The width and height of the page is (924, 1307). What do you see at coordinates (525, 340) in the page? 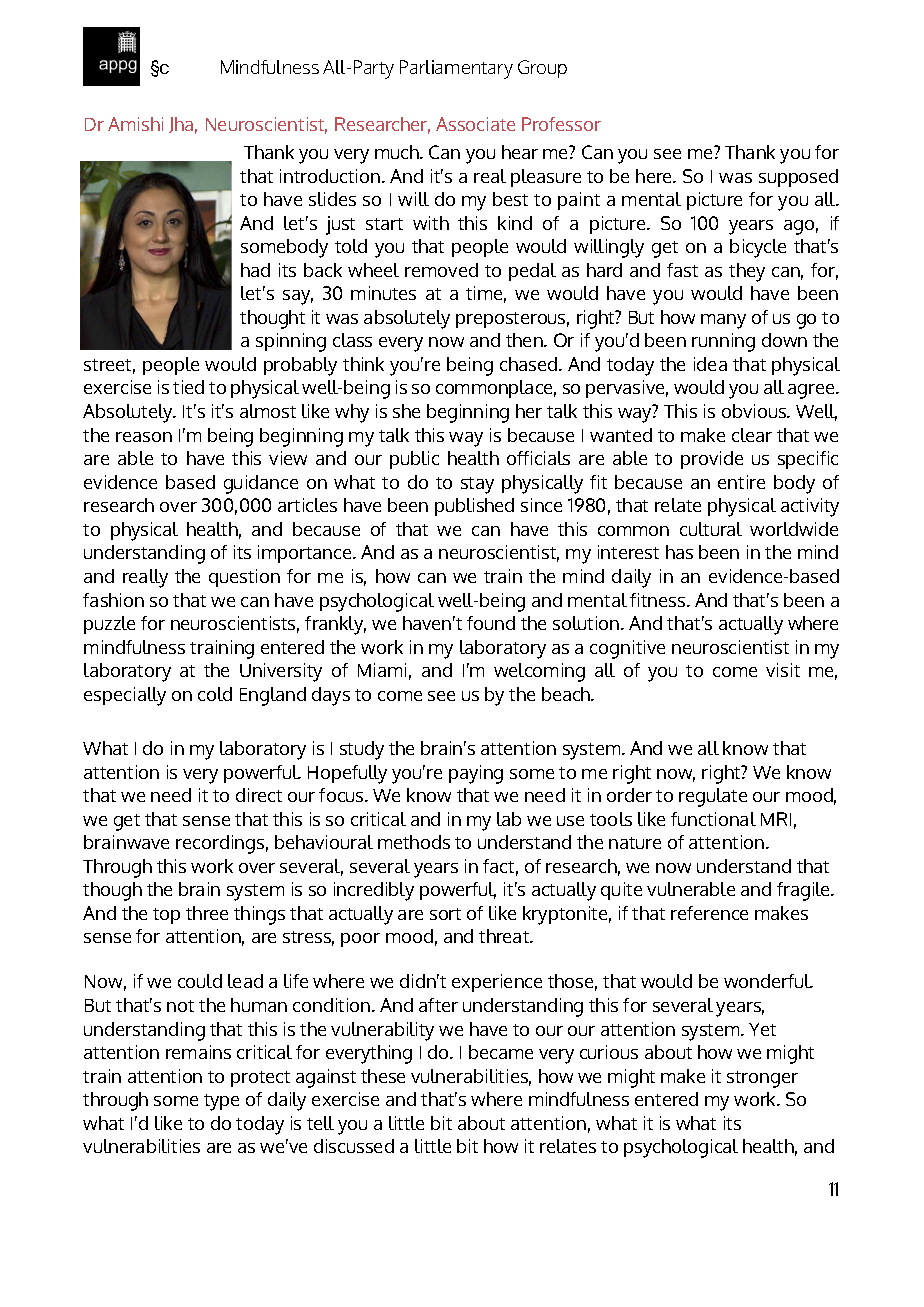
I see `then` at bounding box center [525, 340].
